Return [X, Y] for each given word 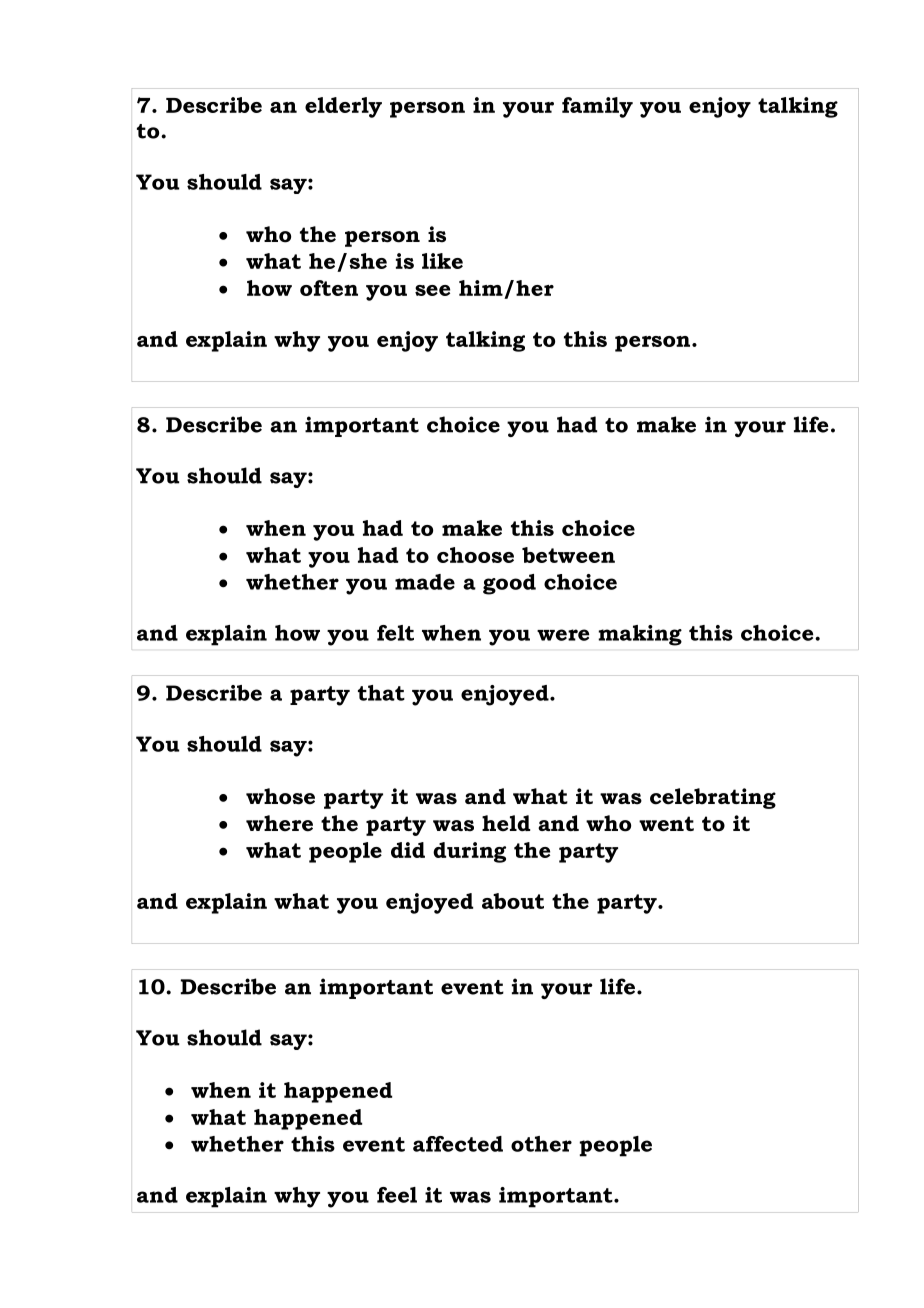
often [329, 288]
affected [458, 1144]
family [597, 107]
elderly [343, 107]
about [513, 901]
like [442, 261]
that [381, 693]
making [640, 635]
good [509, 584]
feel [397, 1195]
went [666, 824]
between [568, 555]
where [279, 823]
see [432, 290]
